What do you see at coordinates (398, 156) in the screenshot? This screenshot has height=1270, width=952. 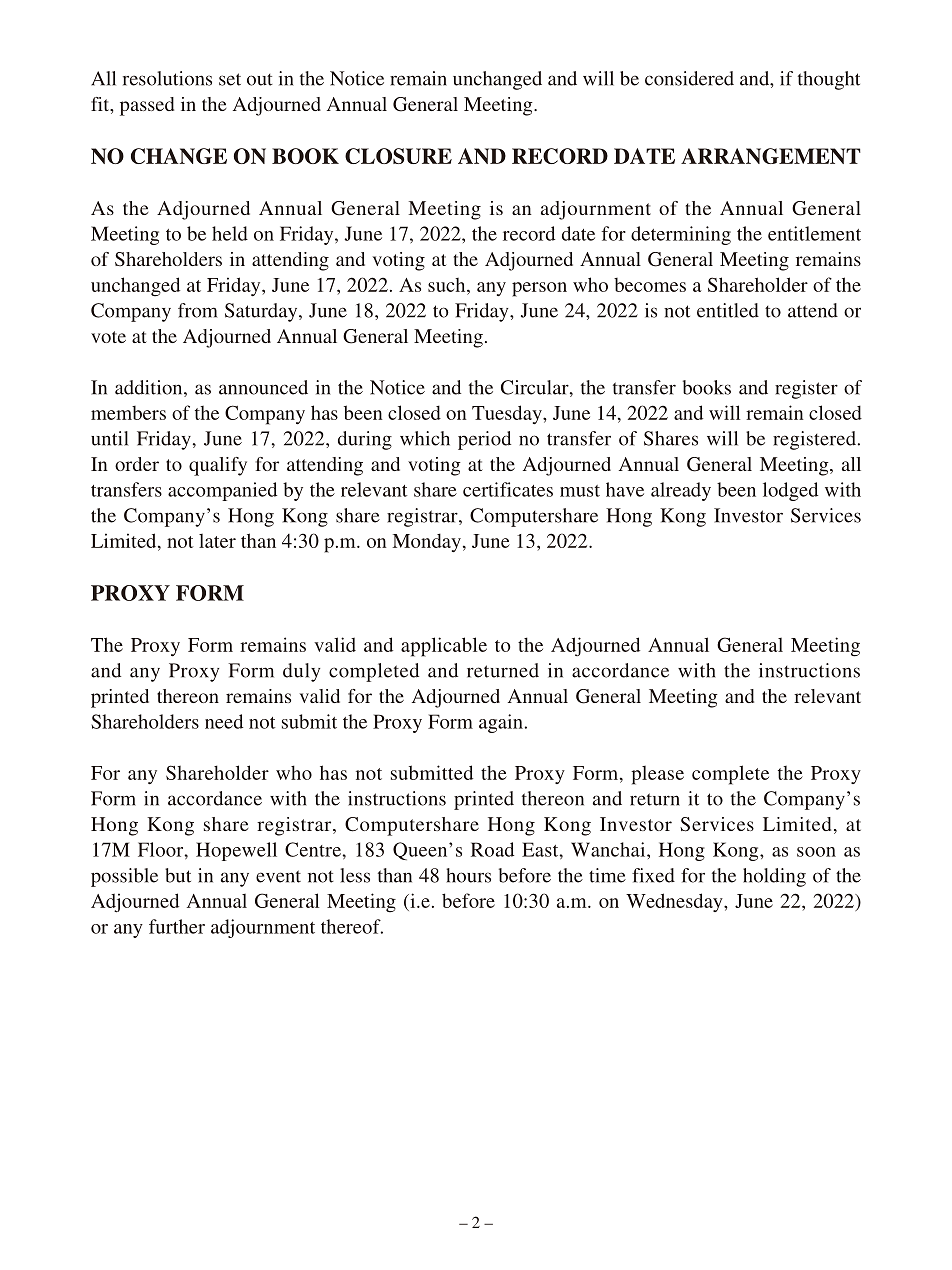 I see `CLOSURE` at bounding box center [398, 156].
